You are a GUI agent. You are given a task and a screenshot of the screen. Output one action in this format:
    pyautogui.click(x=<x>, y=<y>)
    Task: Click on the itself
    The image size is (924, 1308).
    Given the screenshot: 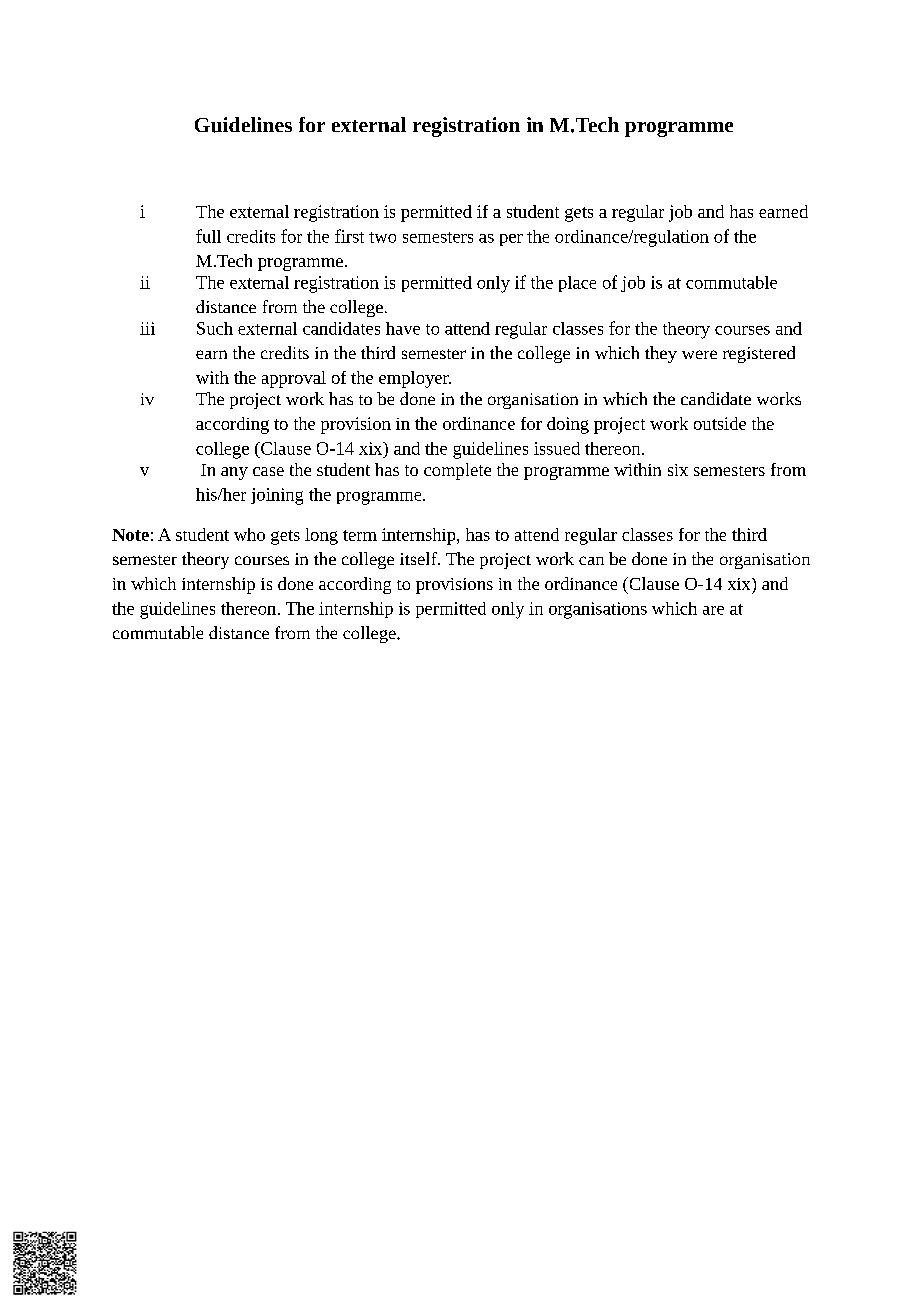 What is the action you would take?
    pyautogui.click(x=419, y=558)
